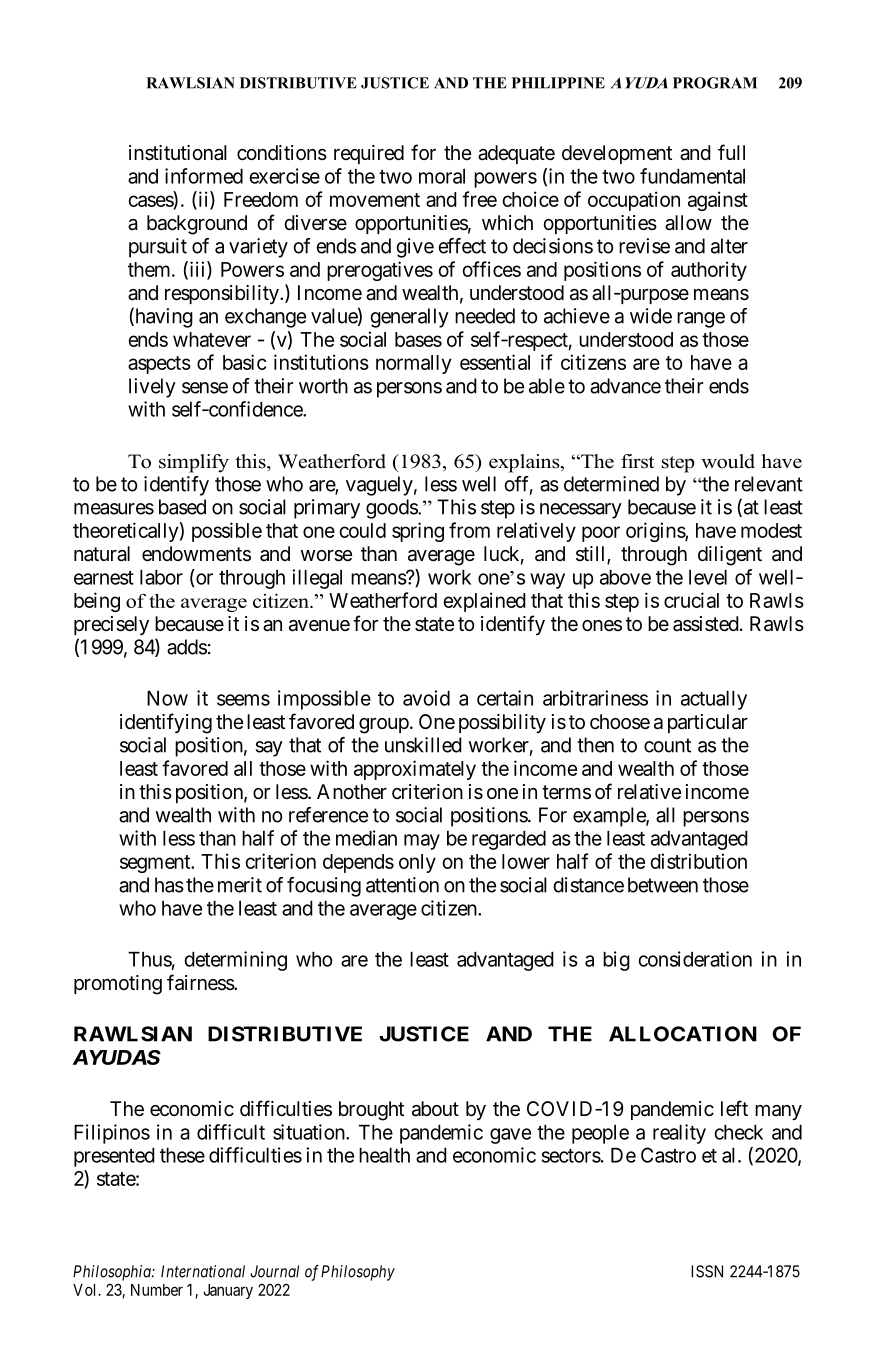  What do you see at coordinates (695, 959) in the document?
I see `consideration` at bounding box center [695, 959].
